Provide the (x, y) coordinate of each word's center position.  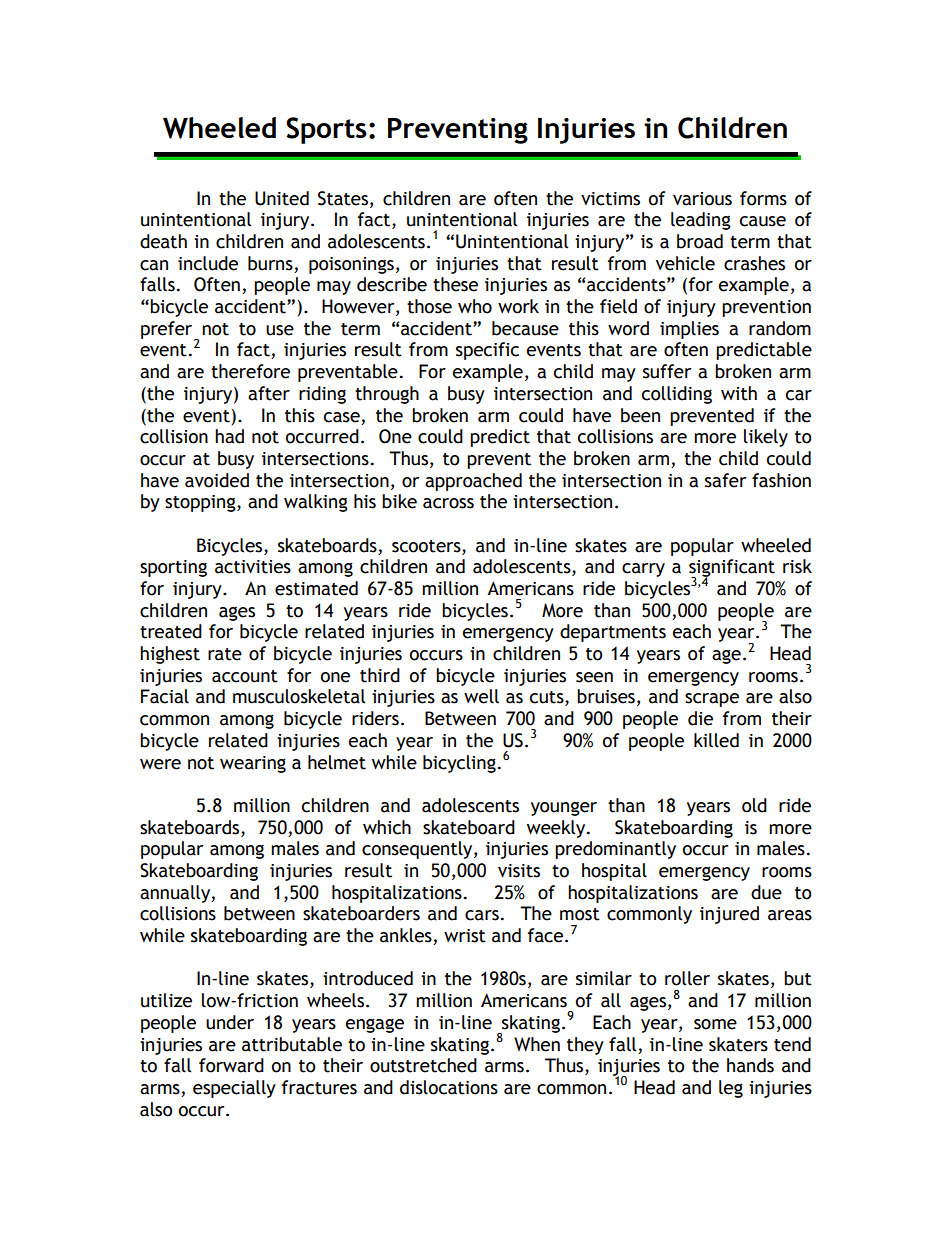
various (702, 199)
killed (716, 740)
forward (231, 1065)
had (229, 436)
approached (473, 482)
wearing (253, 764)
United (282, 198)
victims (610, 199)
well (481, 696)
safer (725, 480)
